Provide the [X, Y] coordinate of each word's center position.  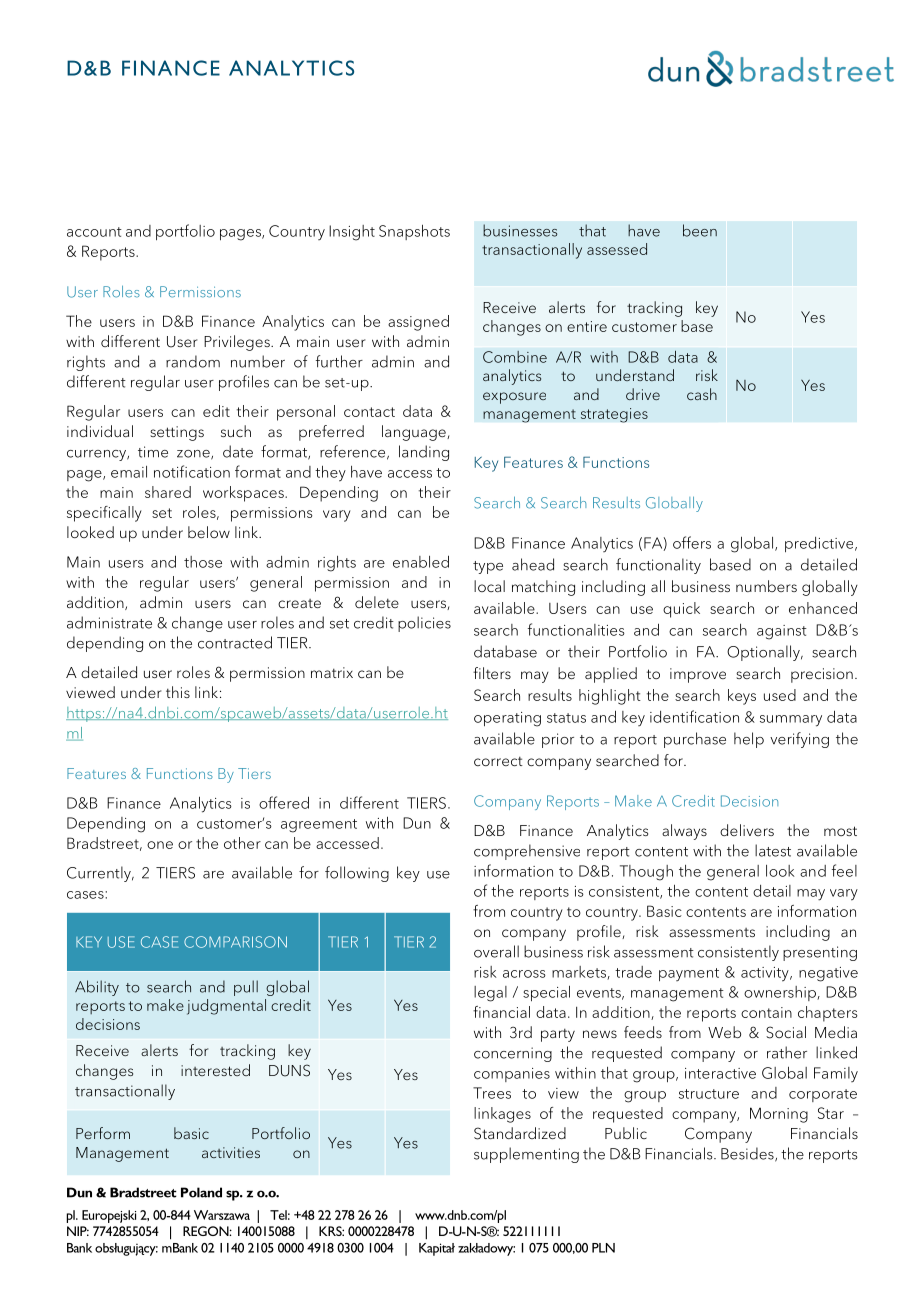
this [178, 692]
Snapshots [414, 232]
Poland [201, 1192]
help [749, 740]
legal [490, 994]
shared [168, 492]
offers [692, 542]
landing [424, 453]
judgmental [226, 1007]
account [94, 232]
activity [766, 974]
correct [498, 761]
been [700, 230]
